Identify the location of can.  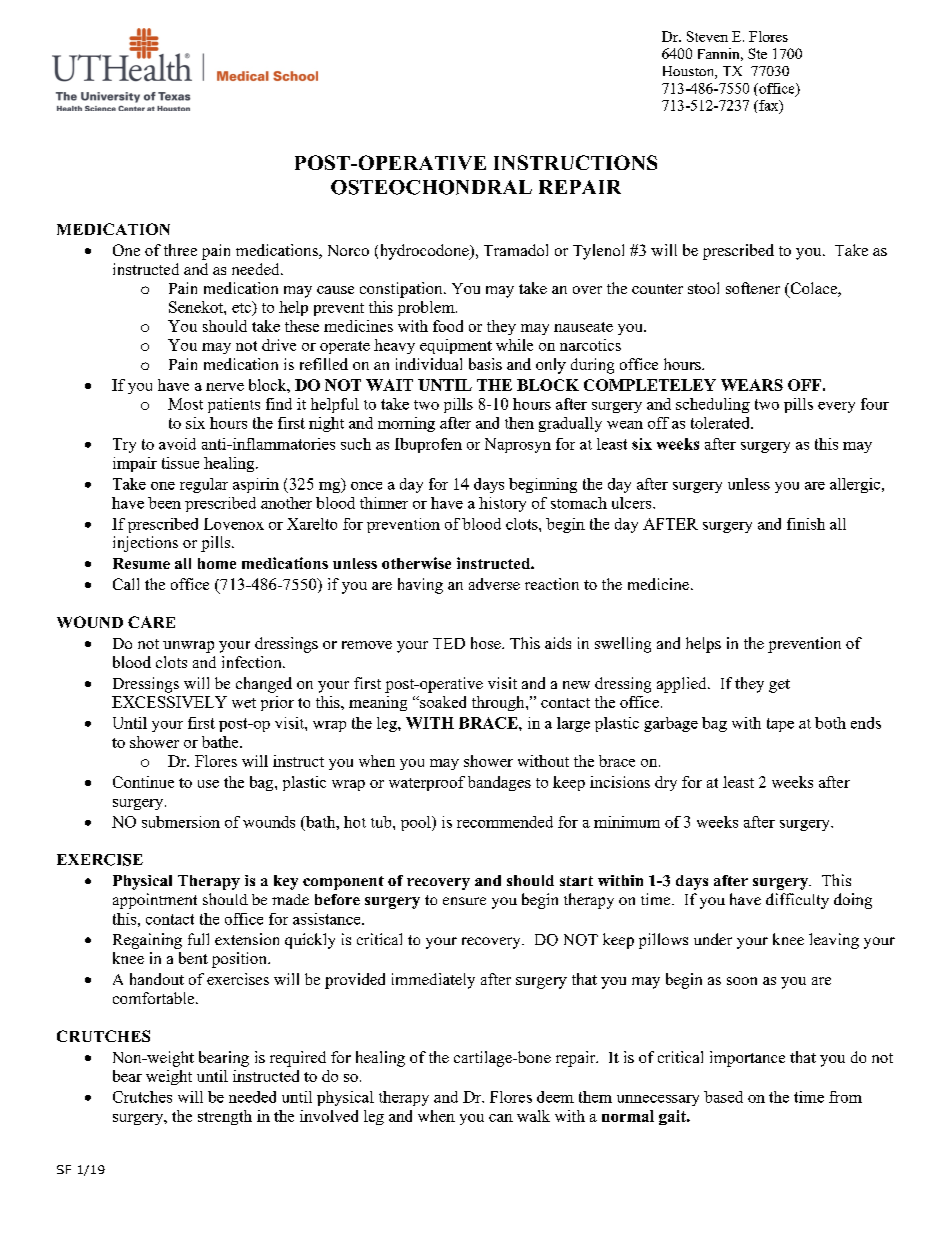
(501, 1118).
